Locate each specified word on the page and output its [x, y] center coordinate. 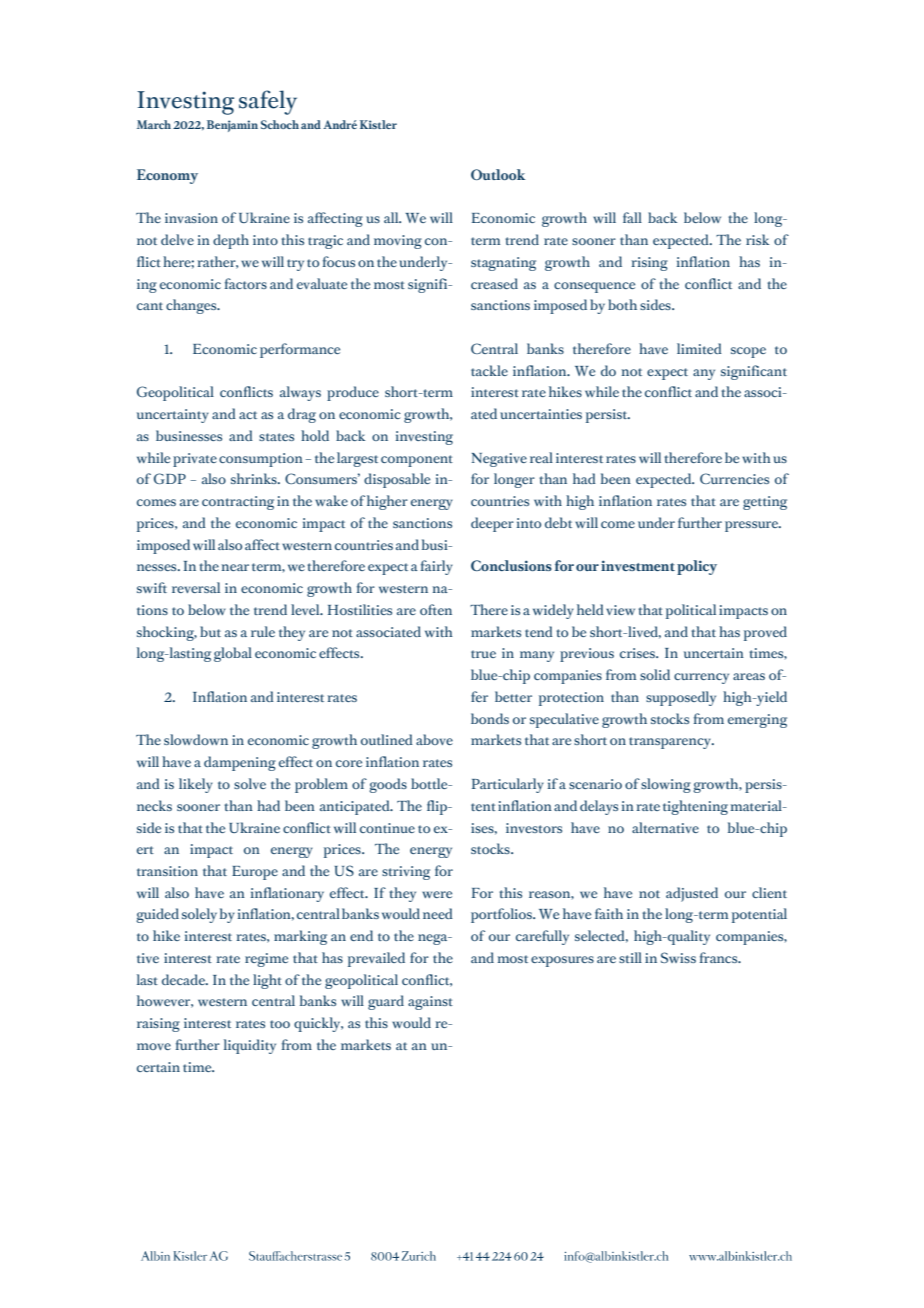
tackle [489, 370]
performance [300, 350]
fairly [437, 567]
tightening [695, 807]
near [235, 567]
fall [632, 217]
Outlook [498, 174]
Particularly [508, 785]
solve [250, 783]
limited [699, 348]
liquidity [250, 1046]
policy [697, 567]
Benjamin [232, 126]
